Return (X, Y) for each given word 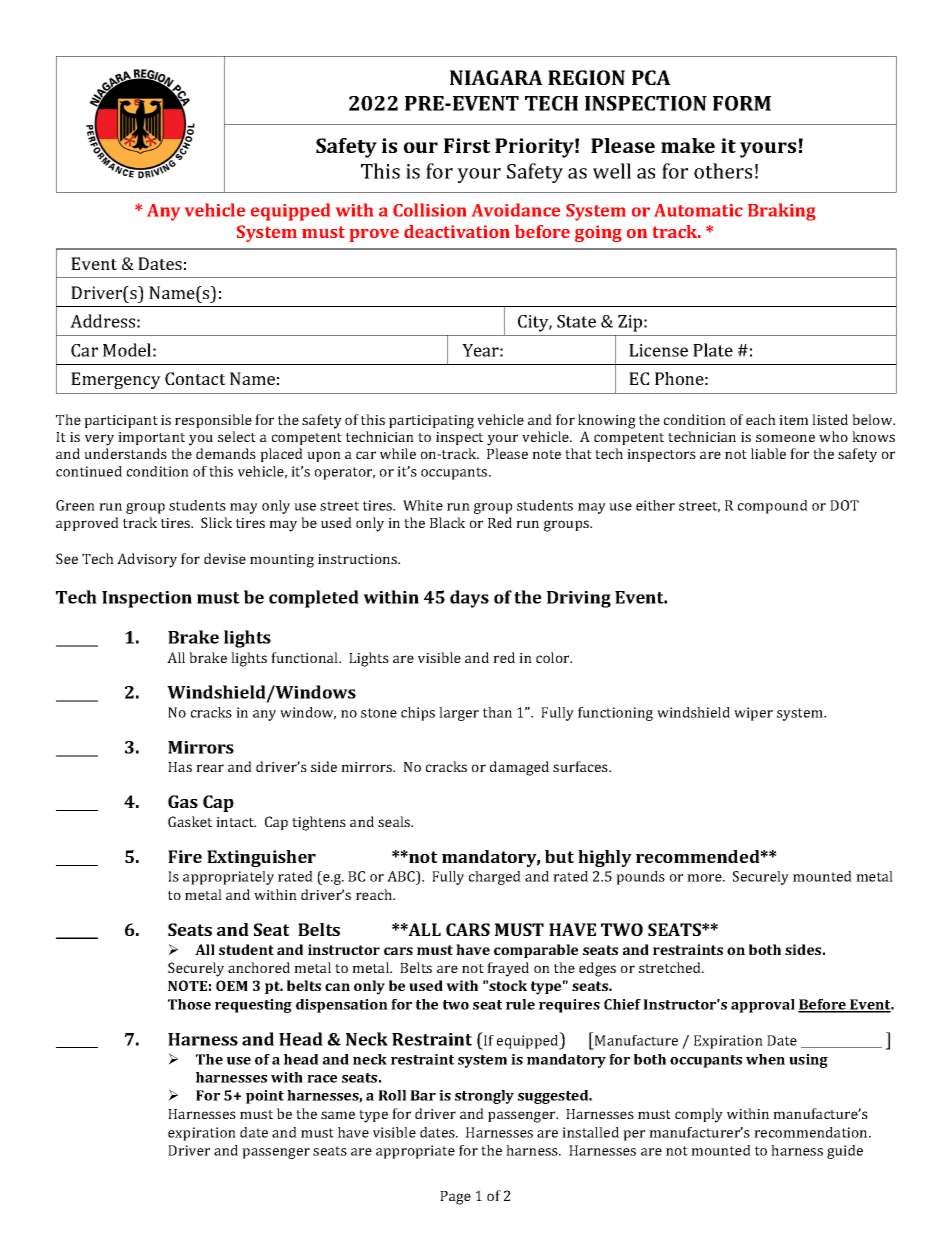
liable (768, 453)
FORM (742, 103)
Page (455, 1198)
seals (395, 821)
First (467, 145)
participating (431, 422)
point (265, 1097)
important (151, 438)
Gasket (190, 821)
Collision (429, 210)
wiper (753, 714)
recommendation (812, 1132)
